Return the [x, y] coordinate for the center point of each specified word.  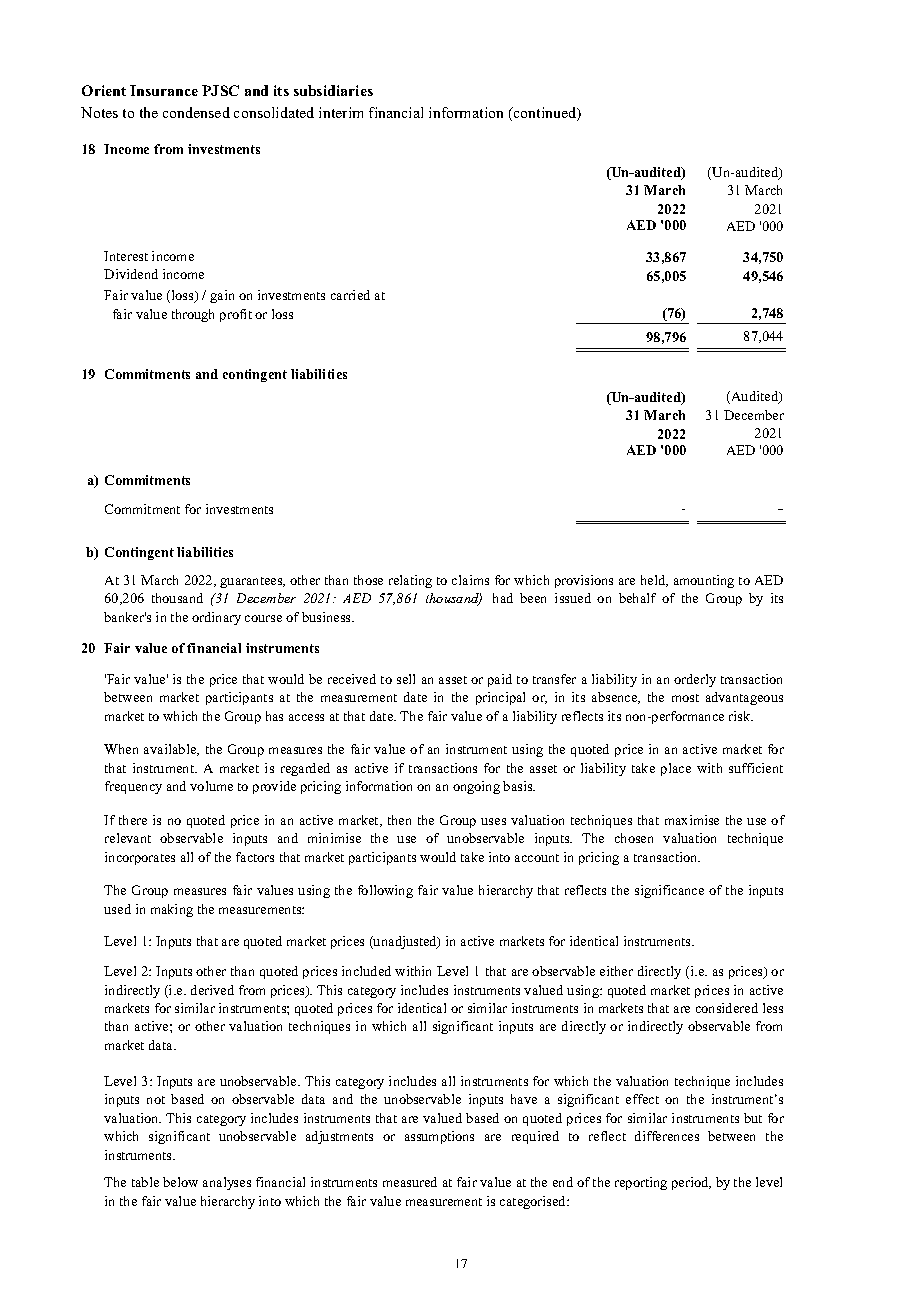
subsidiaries [333, 90]
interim [341, 112]
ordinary [216, 618]
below [180, 1182]
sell [406, 679]
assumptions [439, 1137]
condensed [196, 112]
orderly [695, 680]
